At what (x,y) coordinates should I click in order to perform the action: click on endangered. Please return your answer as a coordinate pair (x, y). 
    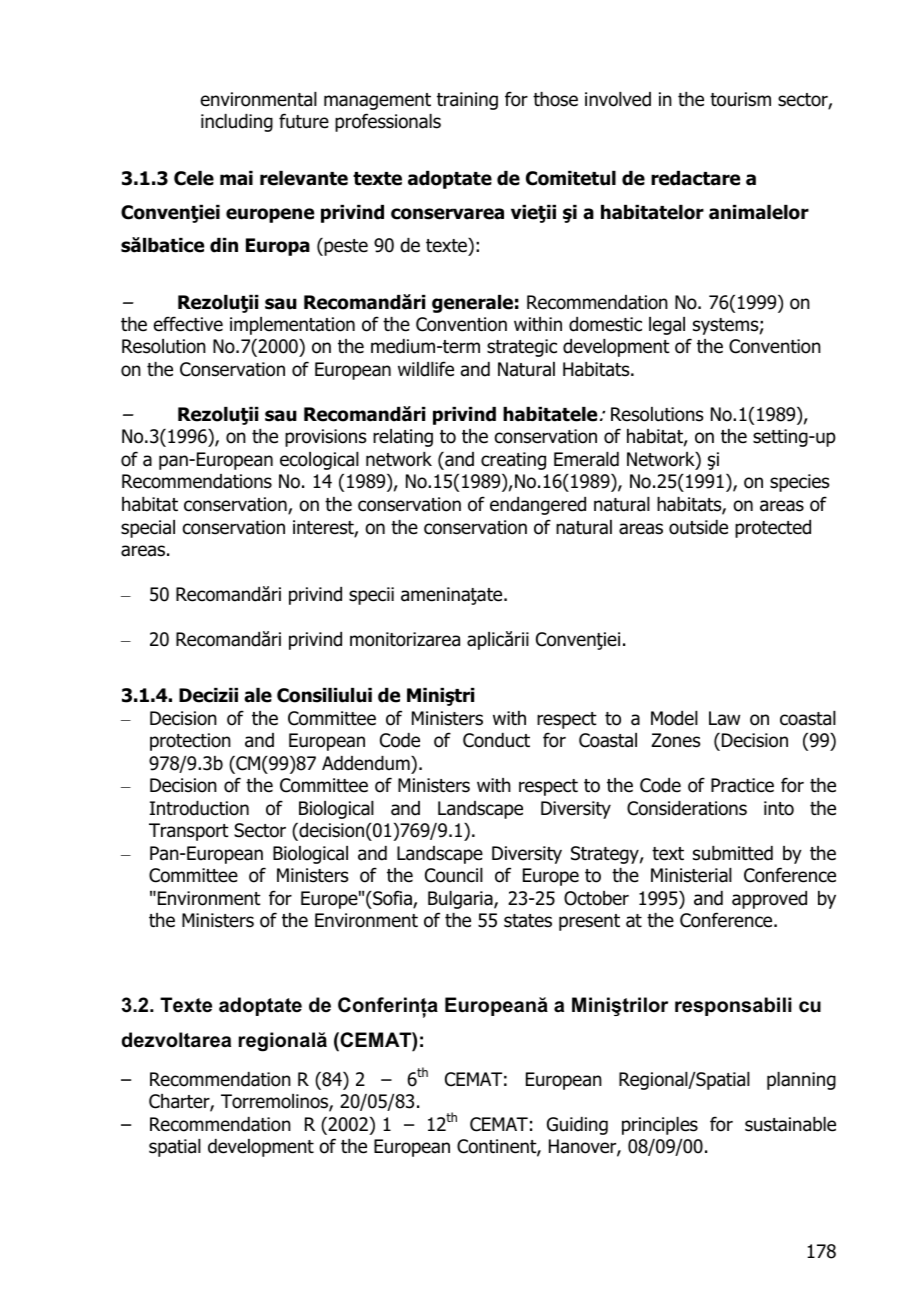
    Looking at the image, I should click on (538, 506).
